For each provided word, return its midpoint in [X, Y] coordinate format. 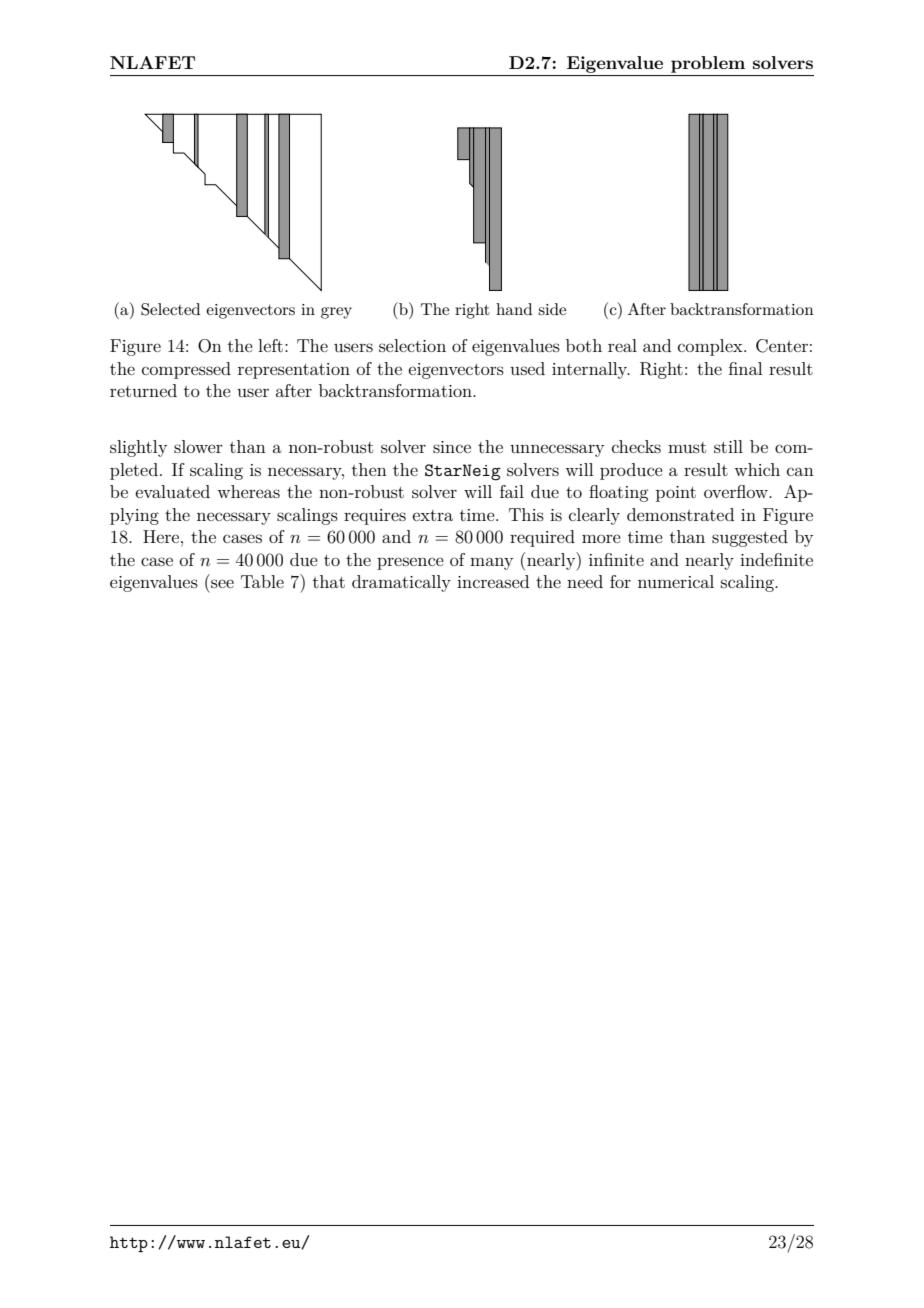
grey [336, 313]
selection [412, 345]
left [270, 345]
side [552, 309]
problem [708, 64]
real [622, 345]
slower [198, 446]
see [222, 583]
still [728, 446]
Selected [170, 309]
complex [711, 347]
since [452, 447]
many [491, 563]
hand [514, 309]
